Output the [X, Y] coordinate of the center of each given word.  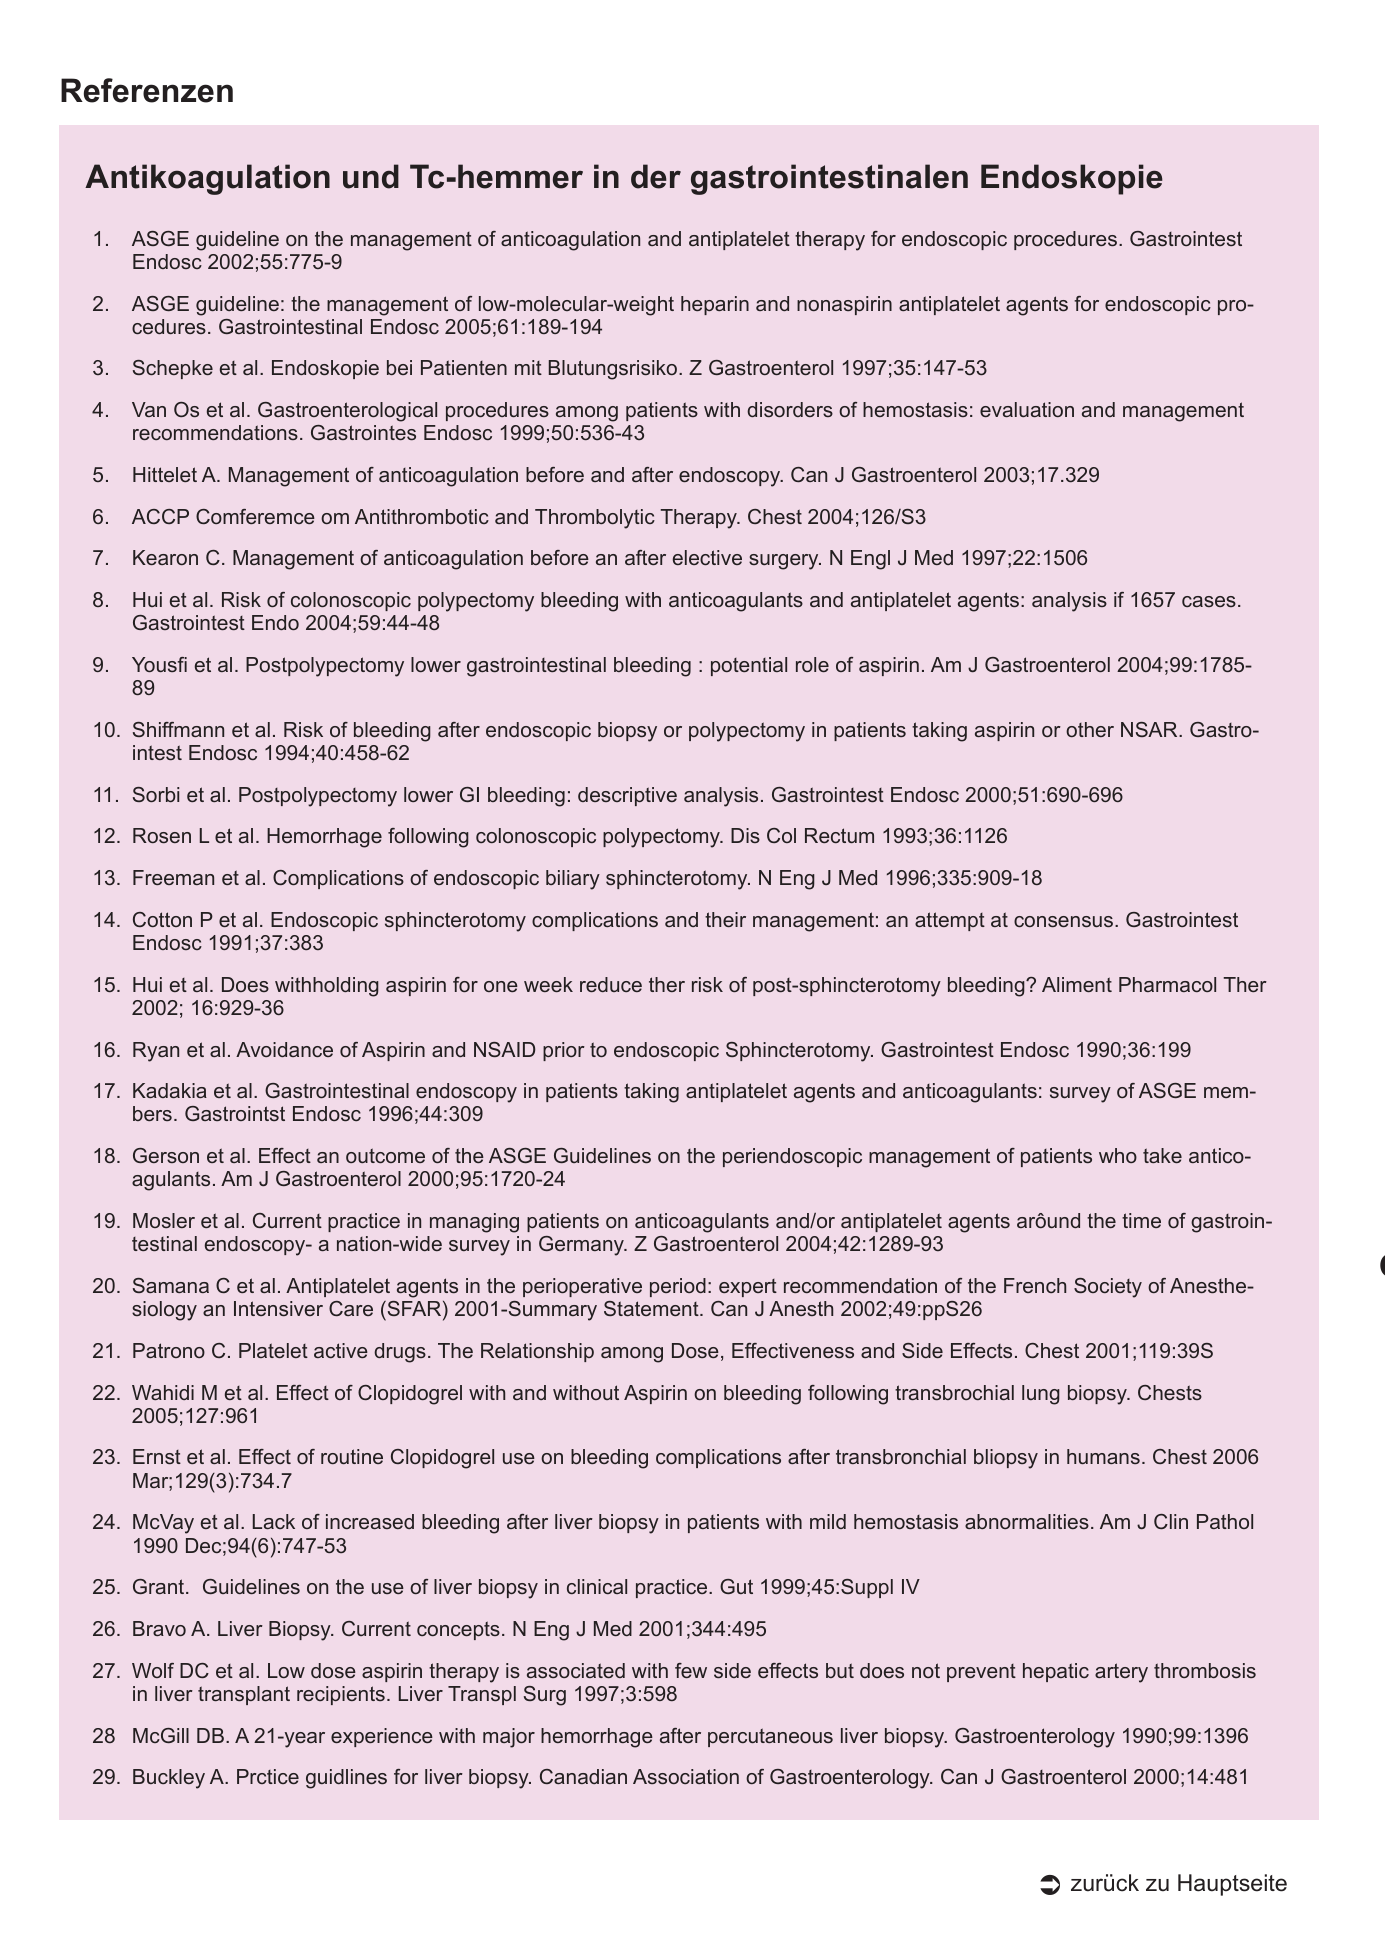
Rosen [162, 835]
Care [351, 1308]
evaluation [1027, 409]
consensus [1065, 921]
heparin [715, 305]
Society [1108, 1288]
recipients [341, 1695]
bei [399, 367]
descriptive [627, 796]
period [678, 1287]
